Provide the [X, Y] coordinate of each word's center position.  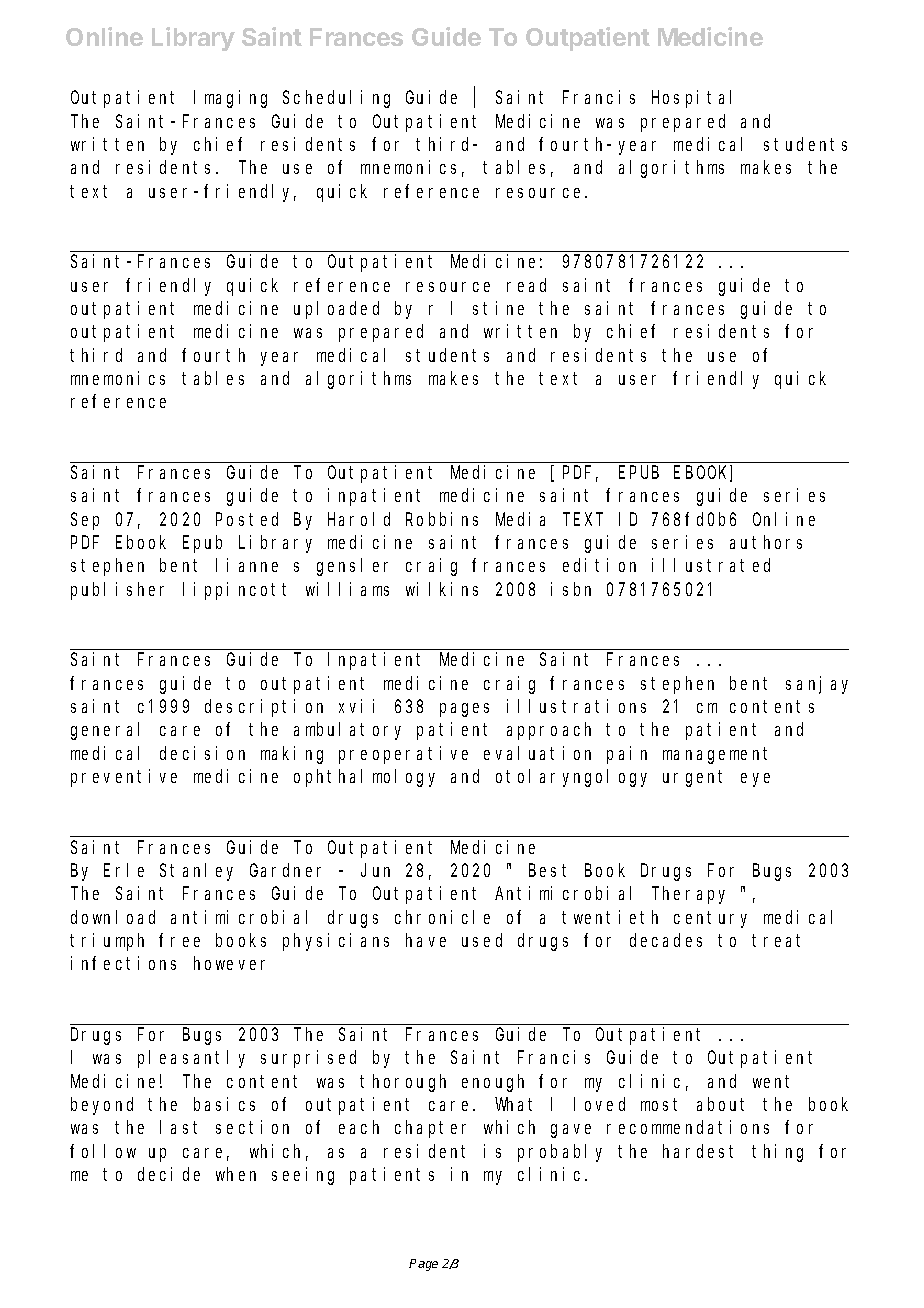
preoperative [403, 755]
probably [560, 1153]
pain [627, 755]
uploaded [336, 310]
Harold [359, 519]
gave [571, 1131]
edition [599, 565]
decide [169, 1174]
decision [202, 753]
